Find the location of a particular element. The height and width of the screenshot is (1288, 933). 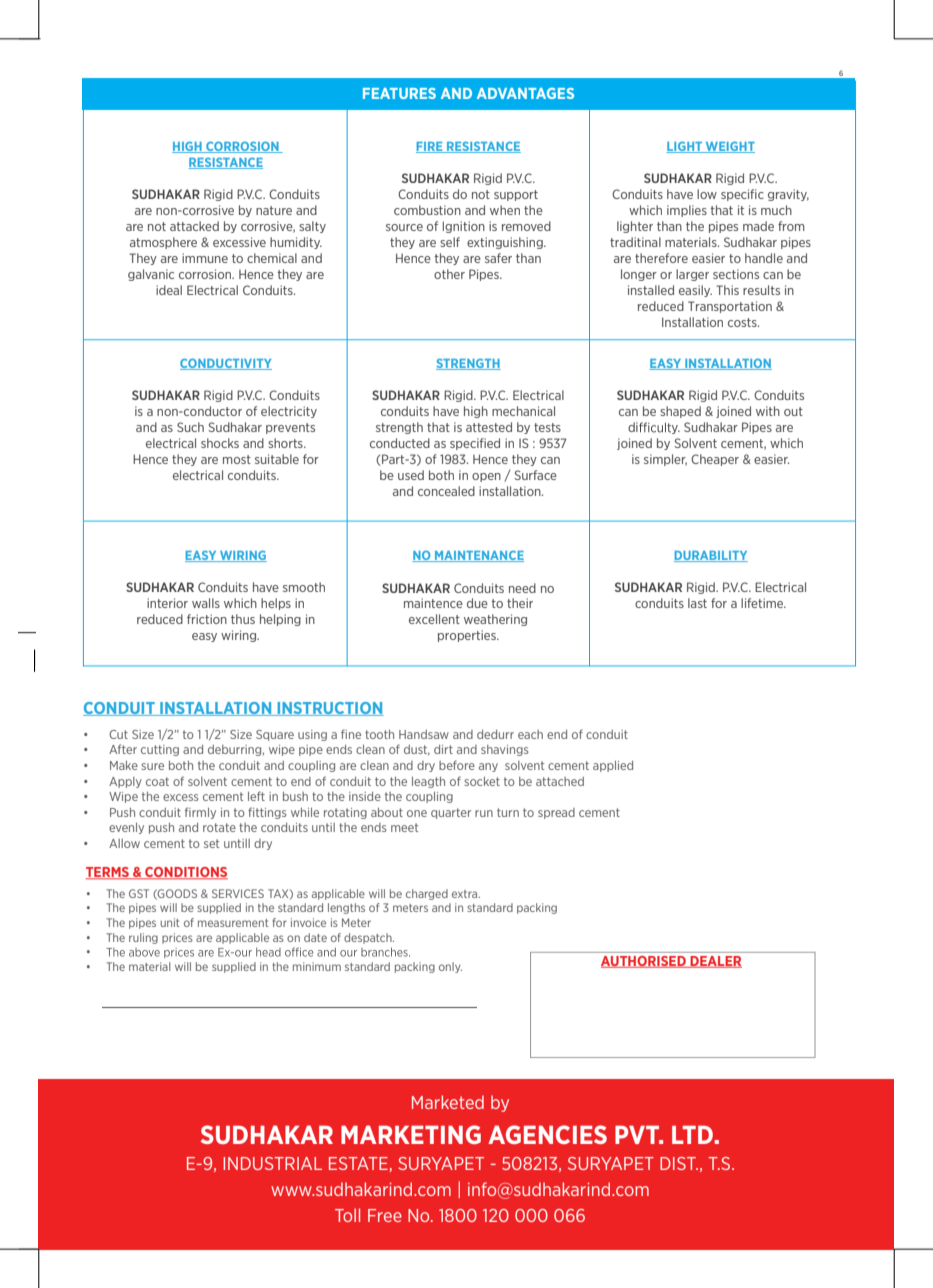

attacked is located at coordinates (194, 226).
